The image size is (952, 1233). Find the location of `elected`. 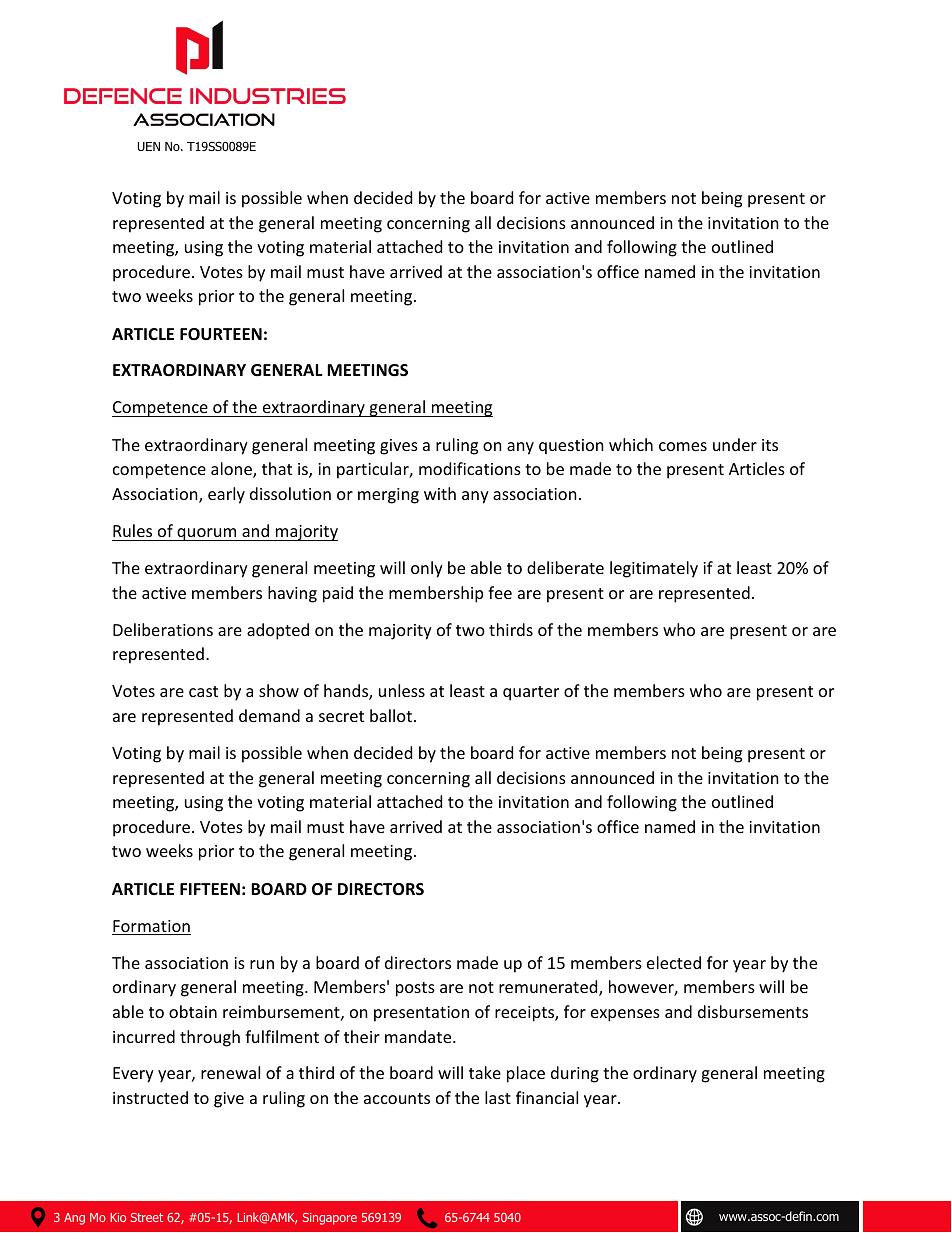

elected is located at coordinates (674, 962).
